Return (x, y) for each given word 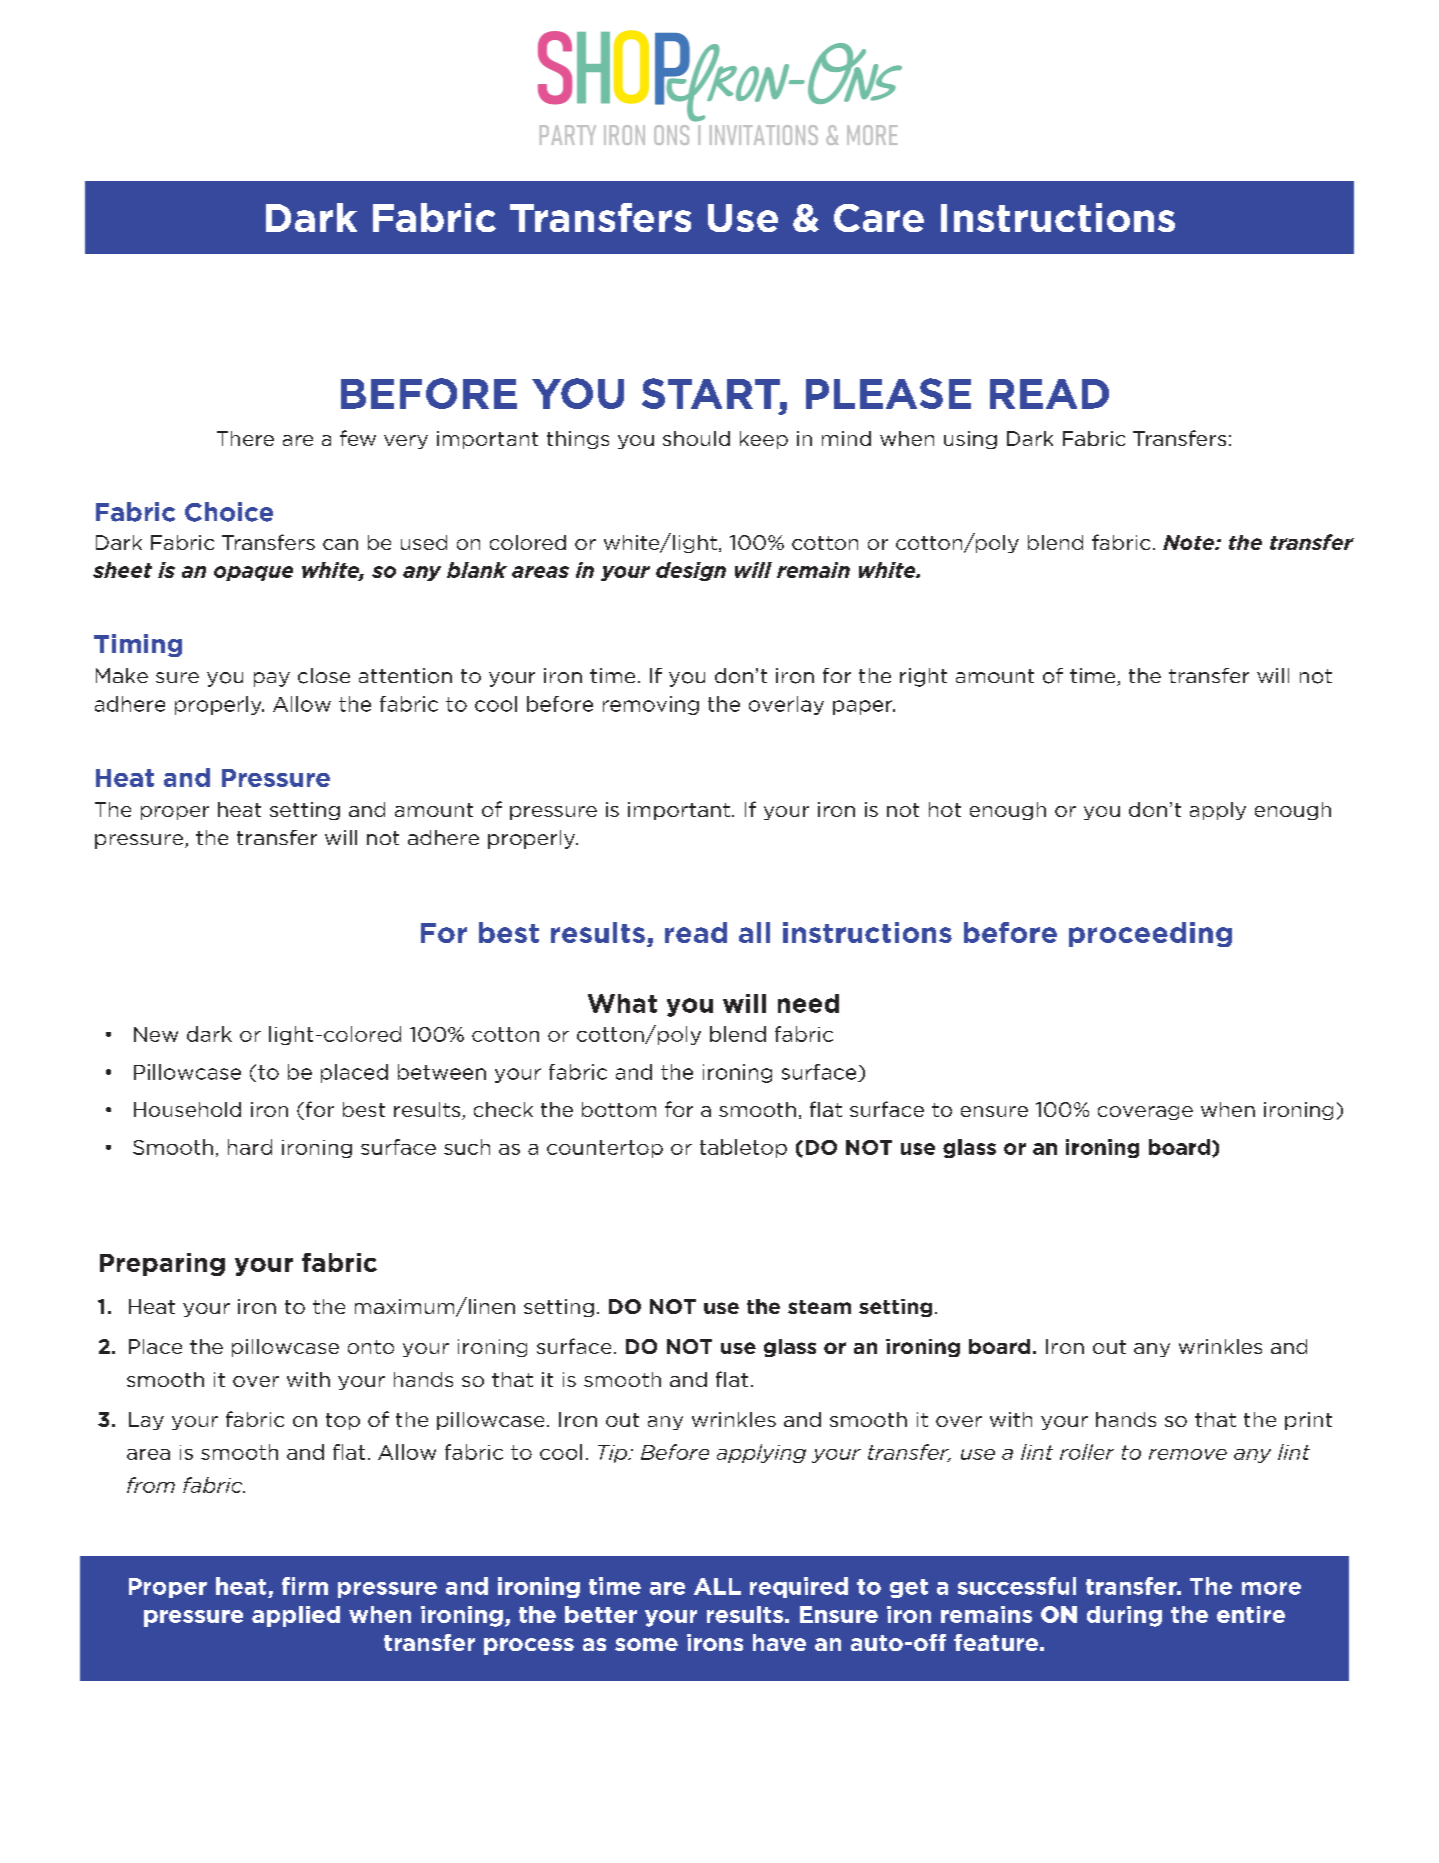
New (156, 1034)
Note (1190, 542)
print (1308, 1421)
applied (296, 1616)
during (1124, 1616)
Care (879, 218)
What (622, 1003)
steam (819, 1307)
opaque (253, 573)
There (245, 438)
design (691, 571)
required (799, 1587)
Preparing (162, 1264)
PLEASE (888, 393)
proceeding (1150, 934)
